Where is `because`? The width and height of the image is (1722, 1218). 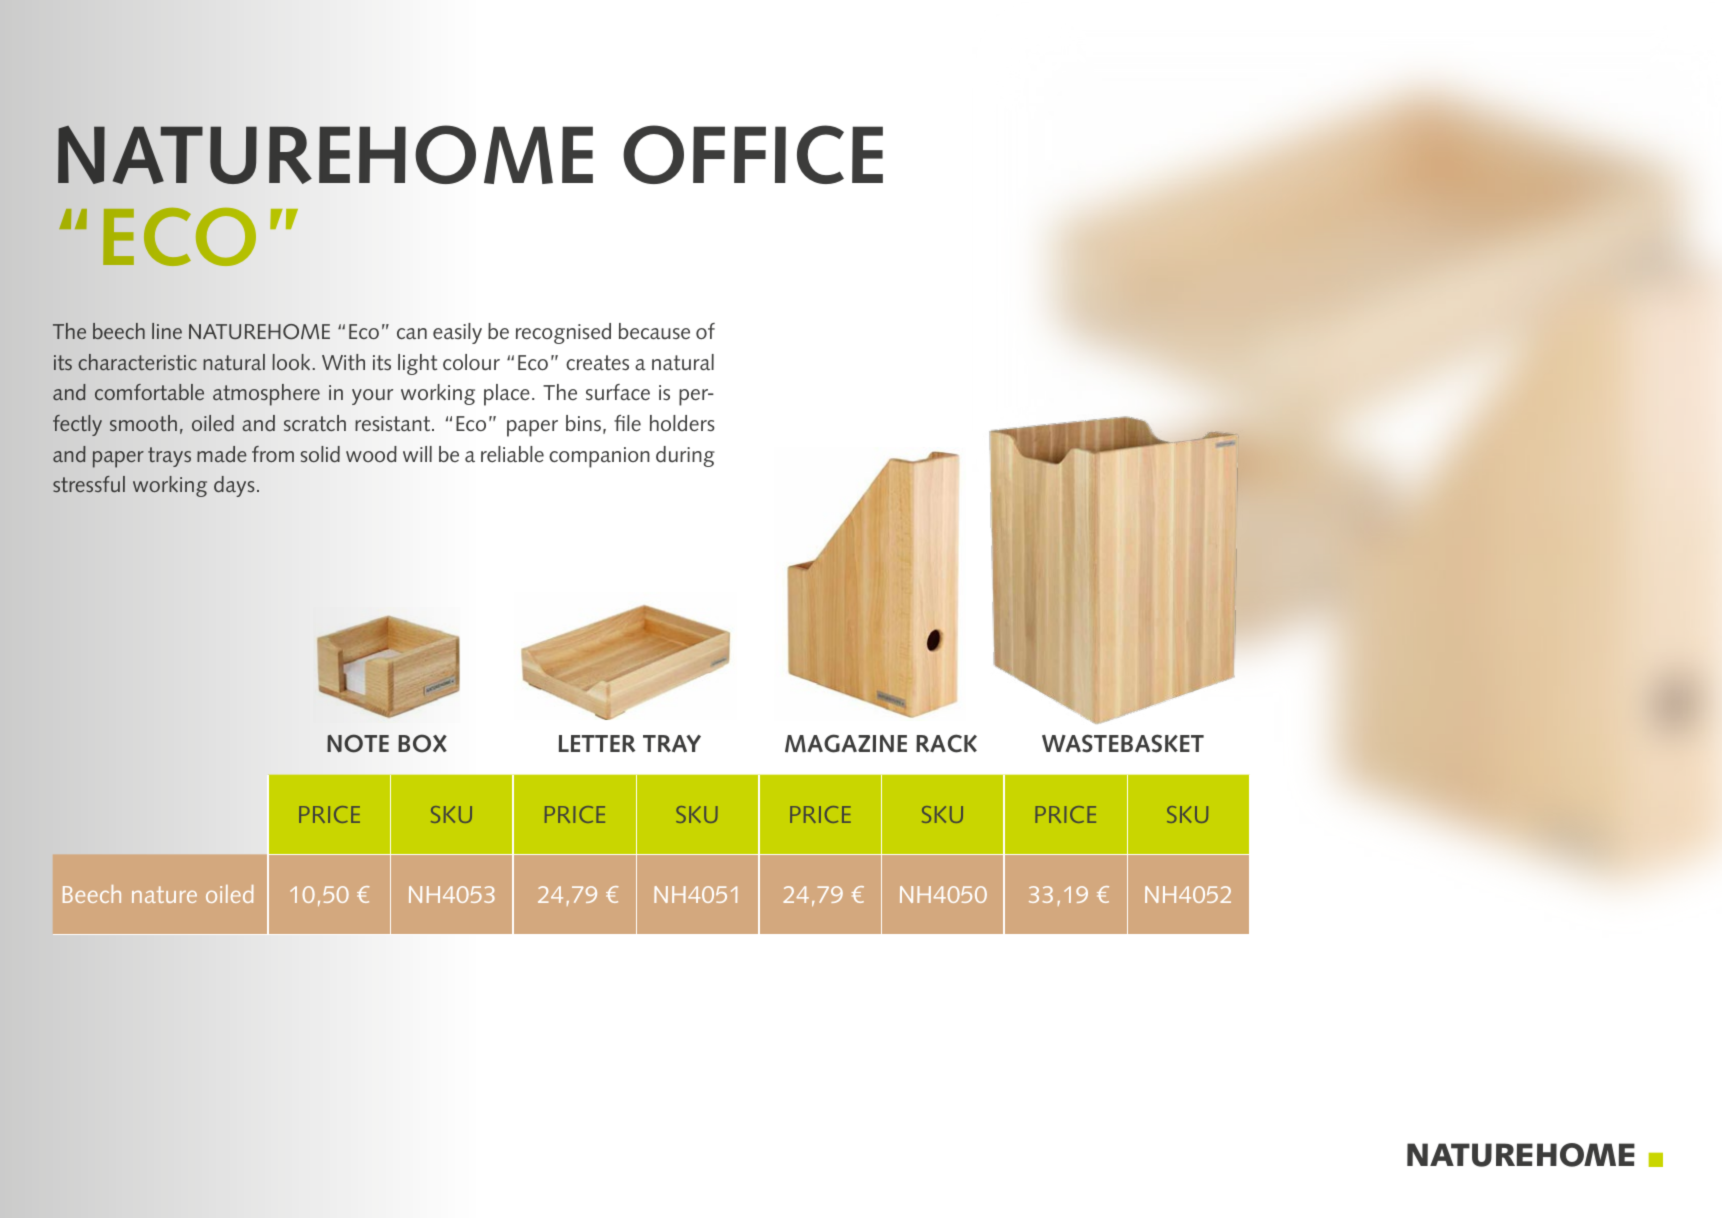
because is located at coordinates (654, 331).
